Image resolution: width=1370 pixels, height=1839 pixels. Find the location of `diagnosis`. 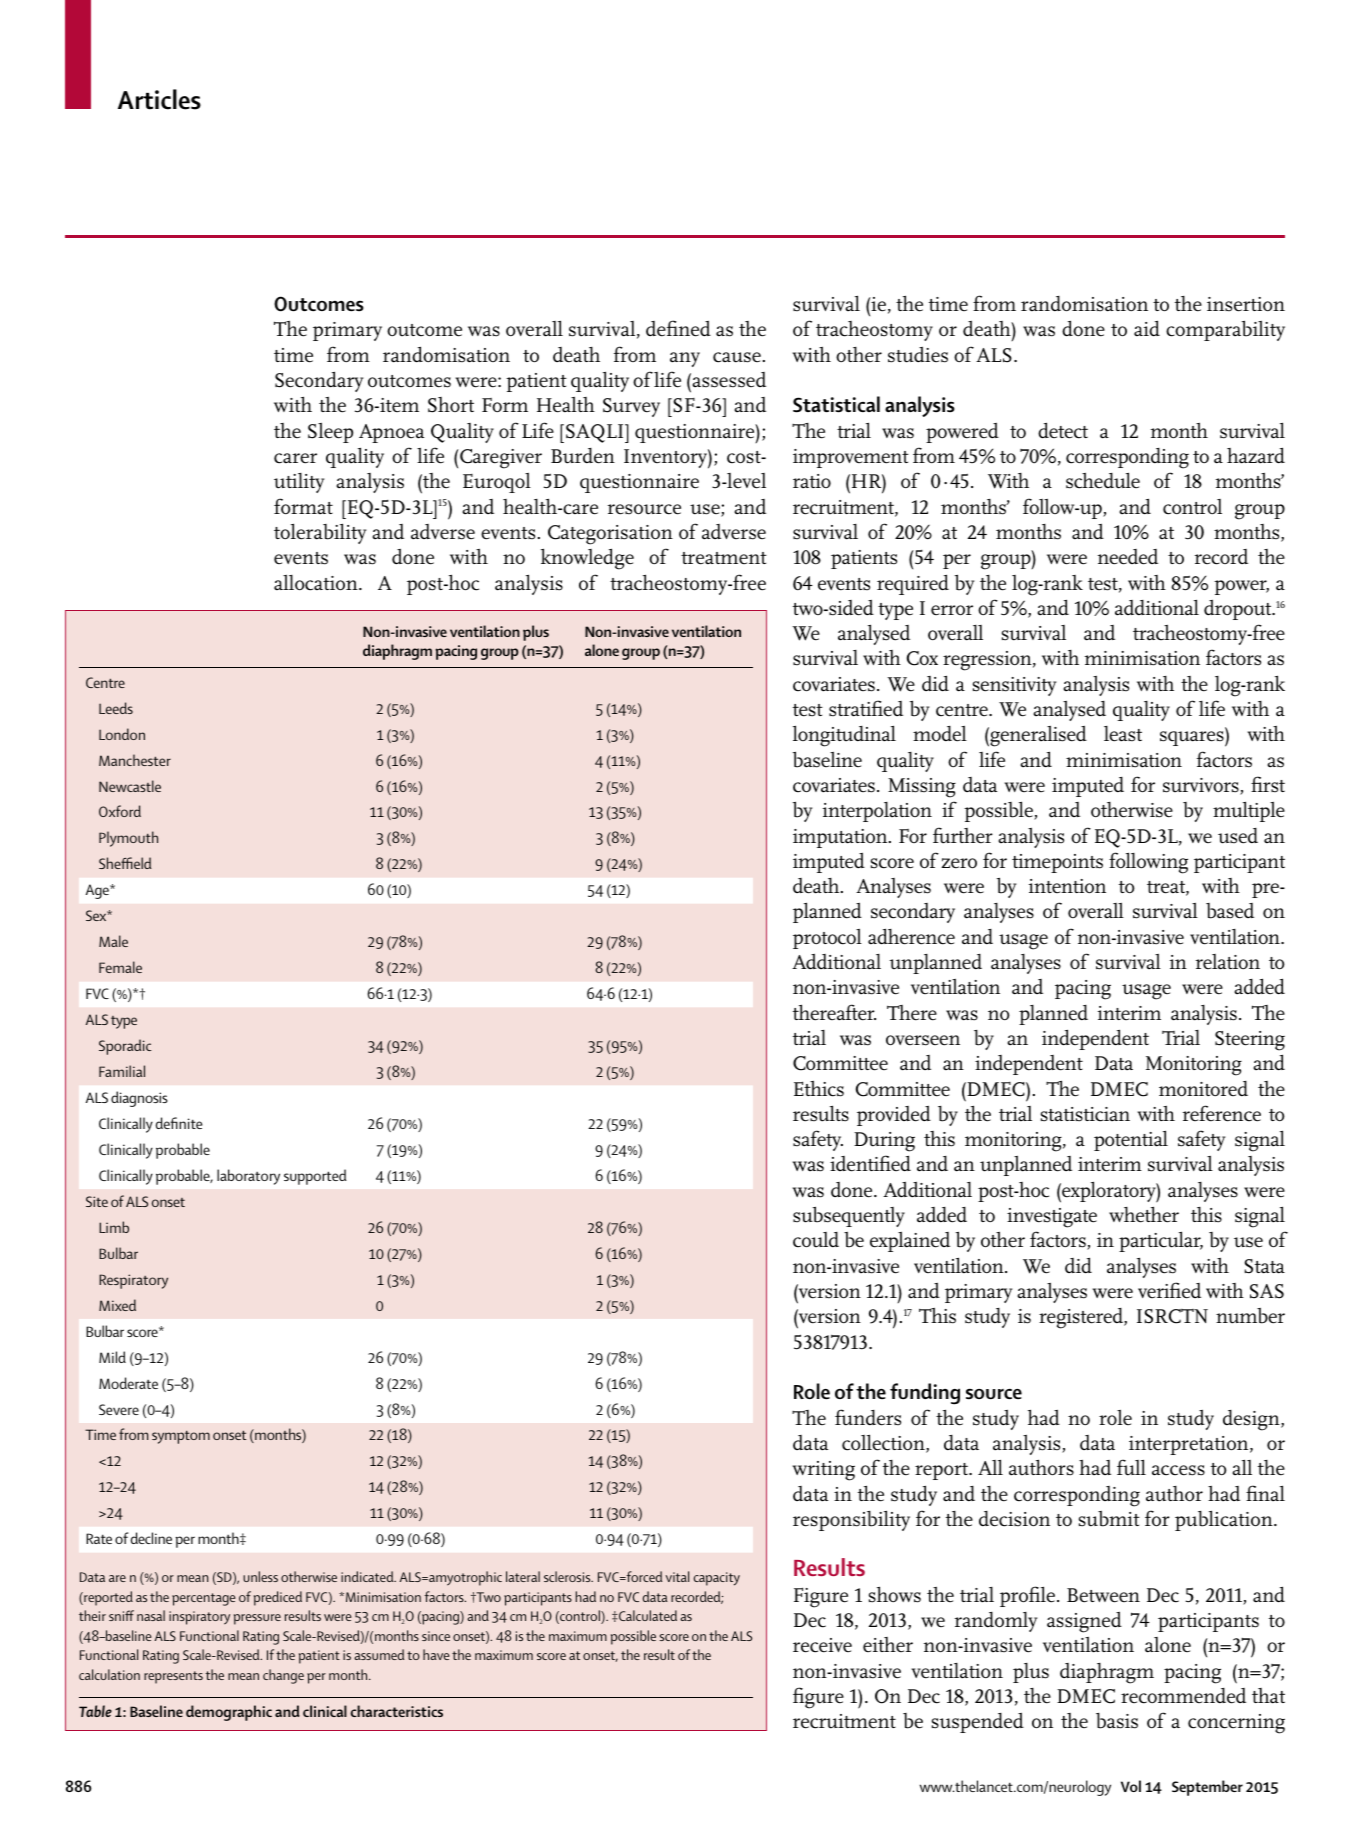

diagnosis is located at coordinates (139, 1099).
